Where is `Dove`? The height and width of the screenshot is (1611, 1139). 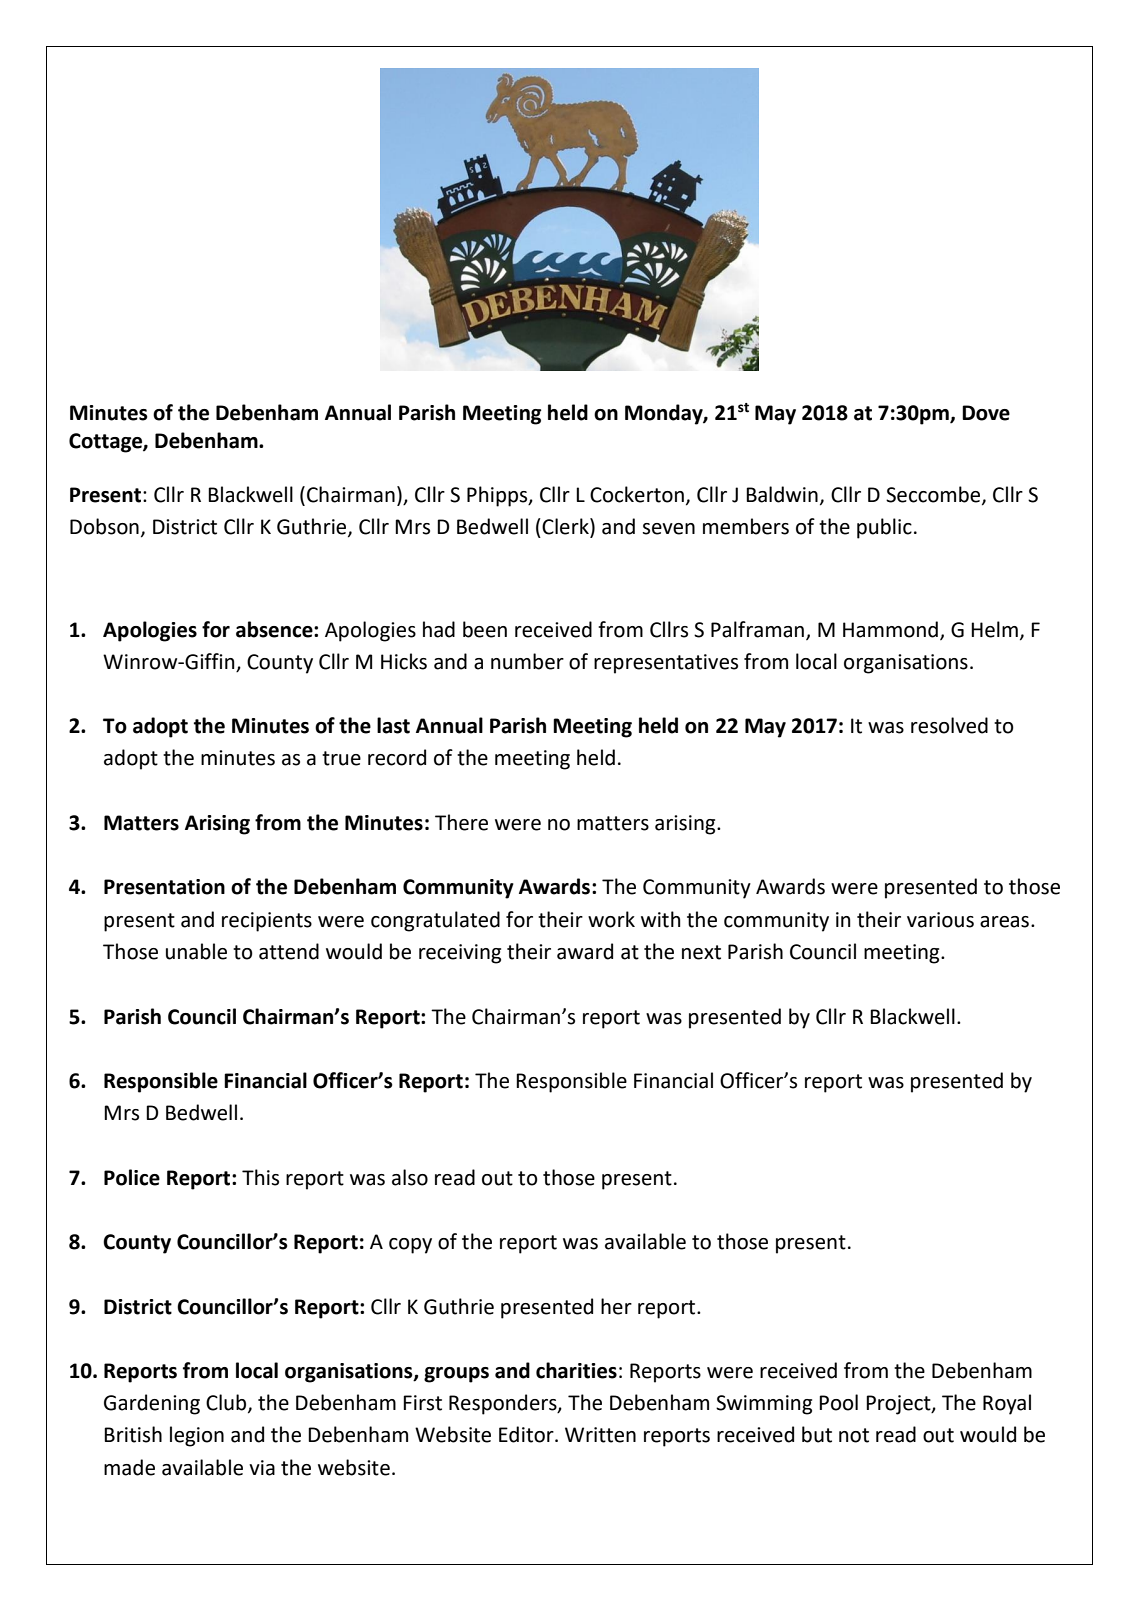 Dove is located at coordinates (986, 413).
